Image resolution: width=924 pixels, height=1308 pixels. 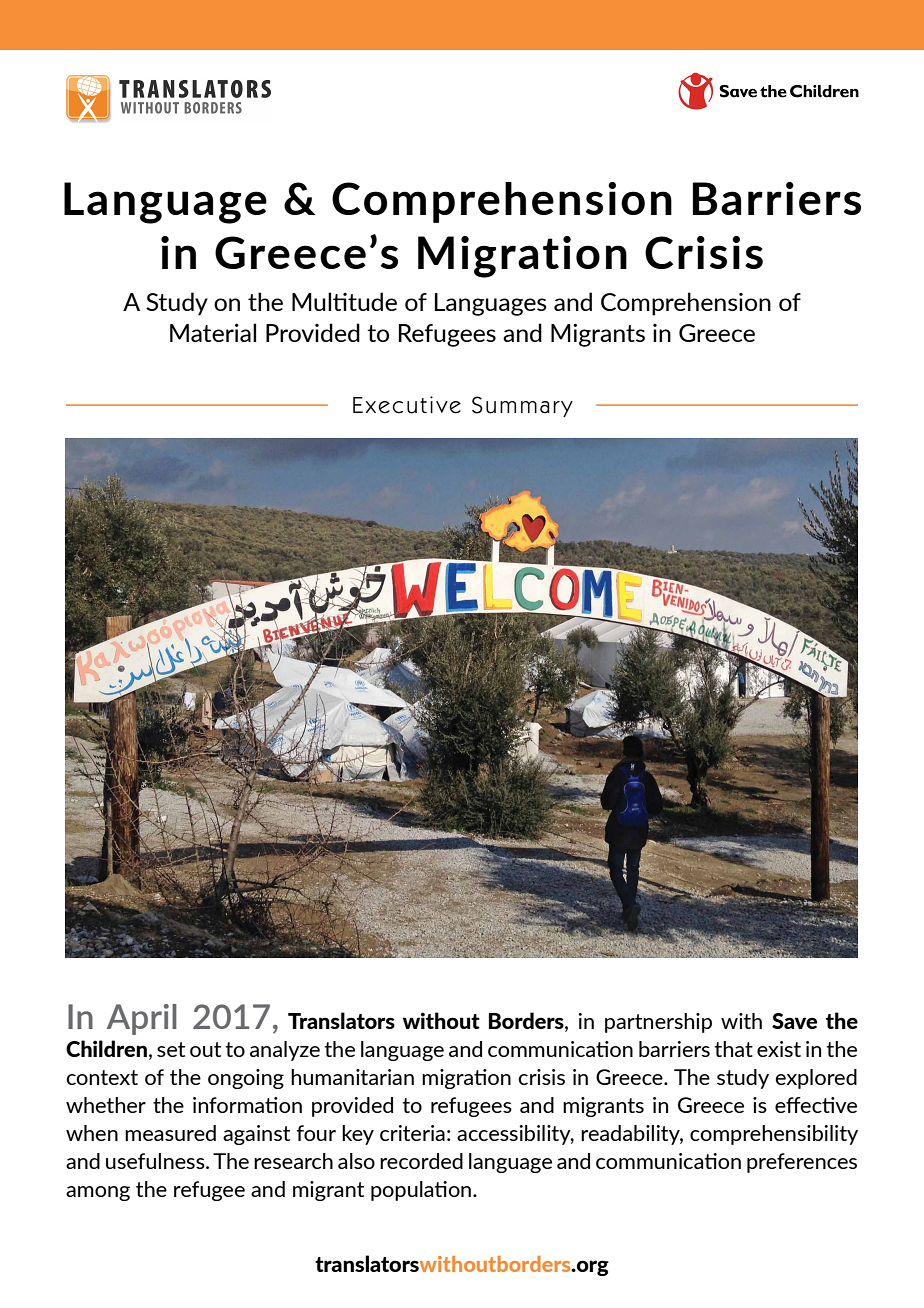 I want to click on humanitarian, so click(x=352, y=1077).
